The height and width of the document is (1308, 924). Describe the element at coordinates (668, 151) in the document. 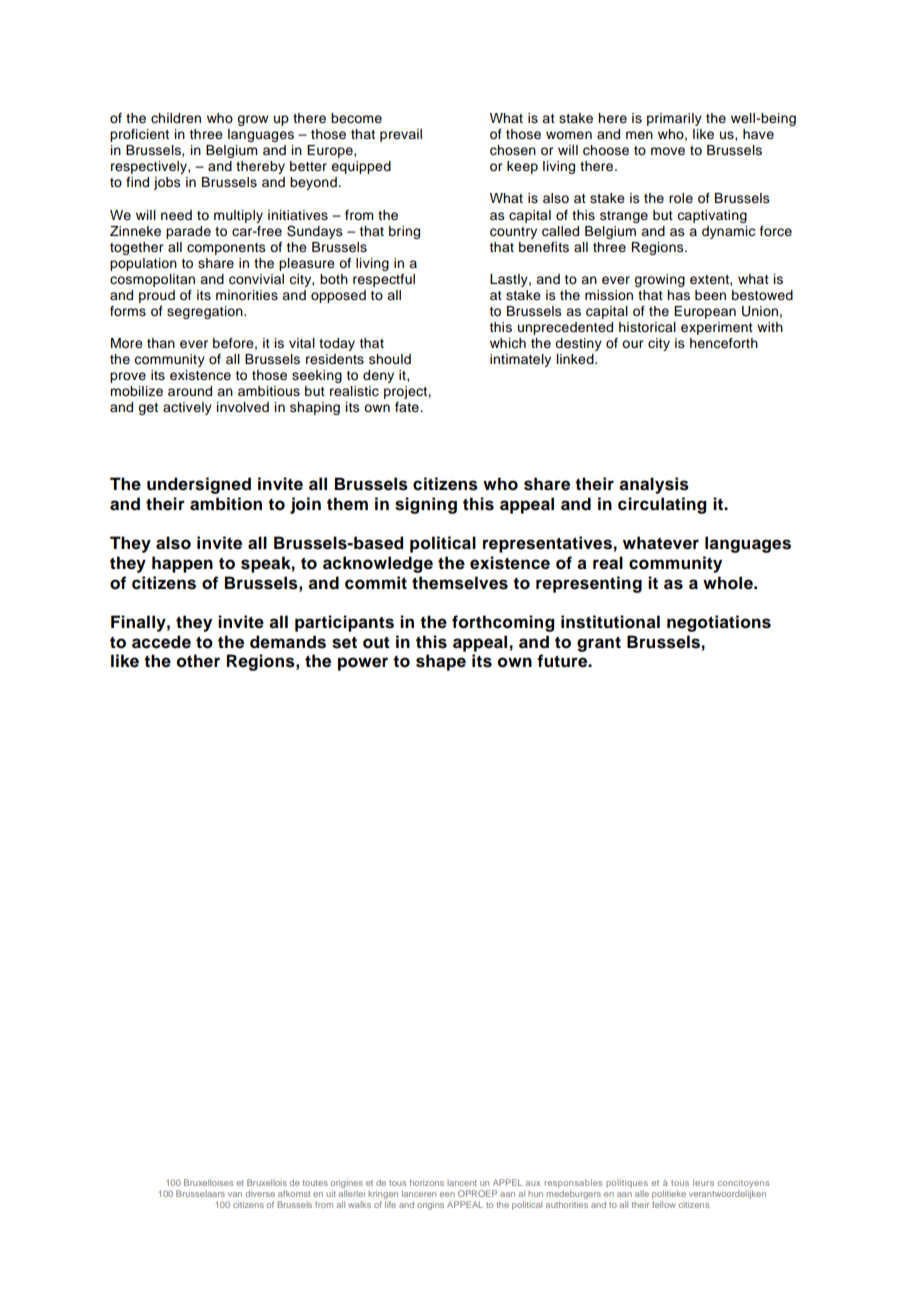

I see `move` at that location.
